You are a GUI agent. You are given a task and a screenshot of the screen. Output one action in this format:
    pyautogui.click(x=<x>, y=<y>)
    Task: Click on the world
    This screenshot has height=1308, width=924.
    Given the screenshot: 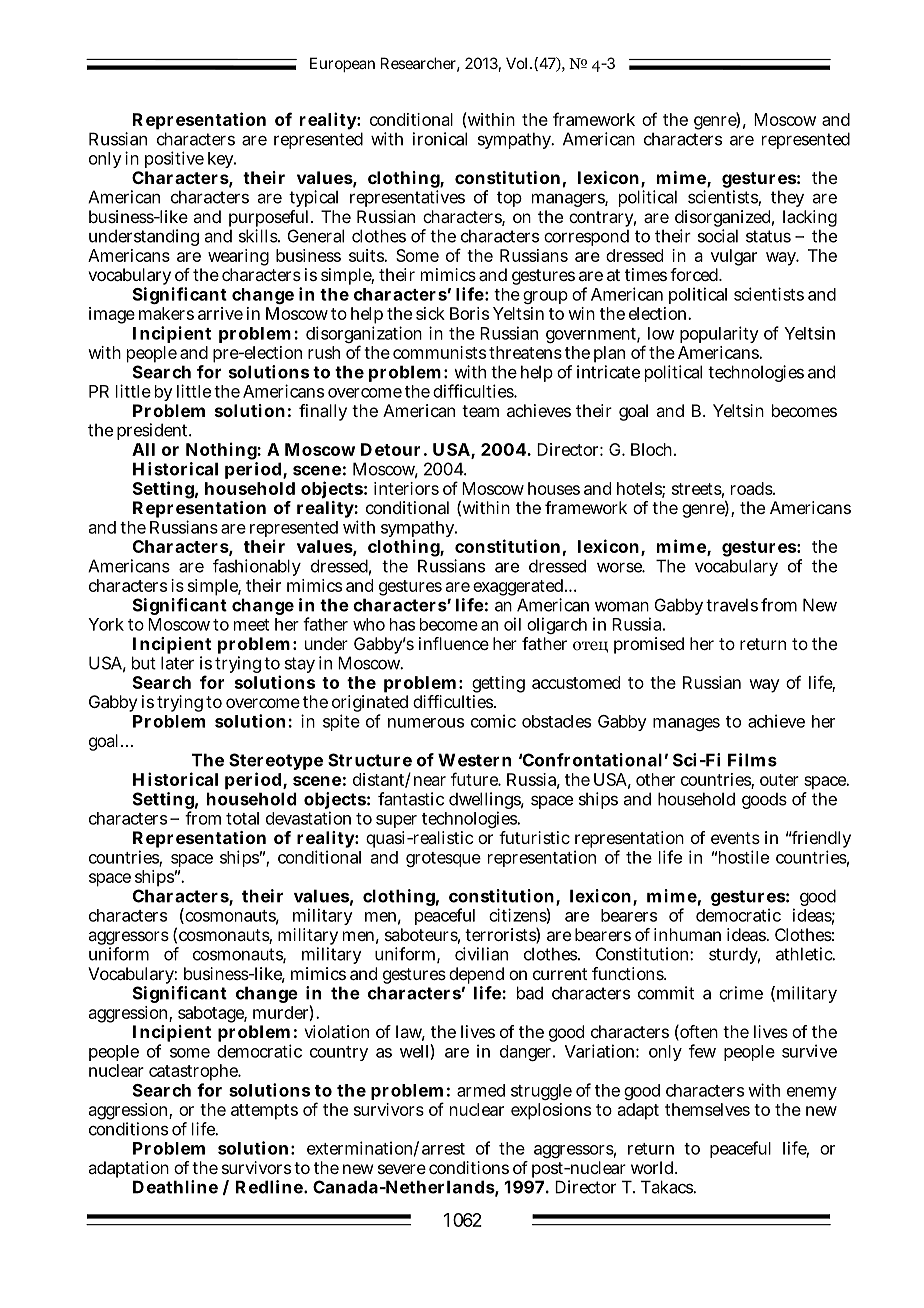 What is the action you would take?
    pyautogui.click(x=652, y=1167)
